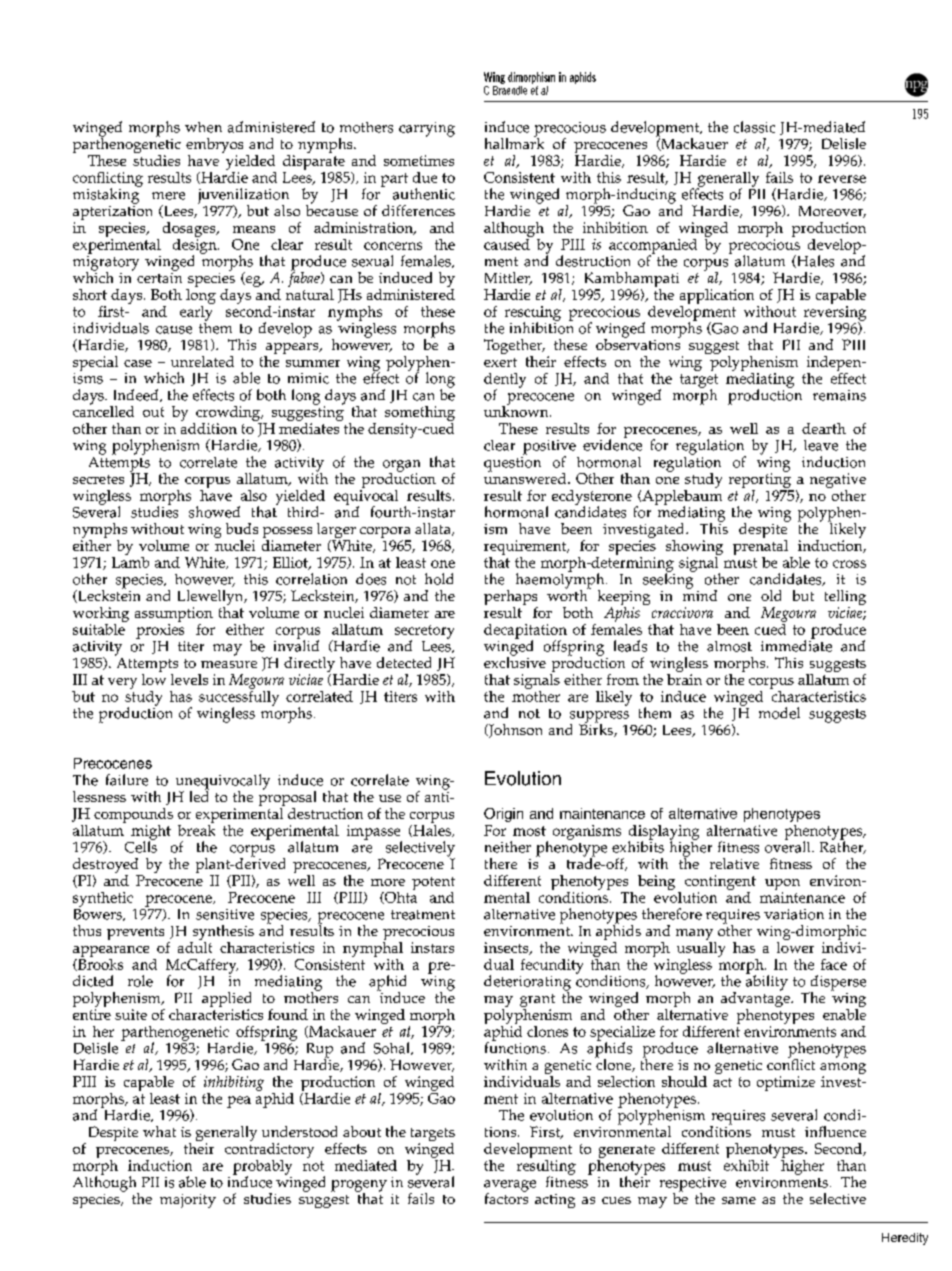 This image has height=1271, width=952. What do you see at coordinates (837, 984) in the image?
I see `disperse` at bounding box center [837, 984].
